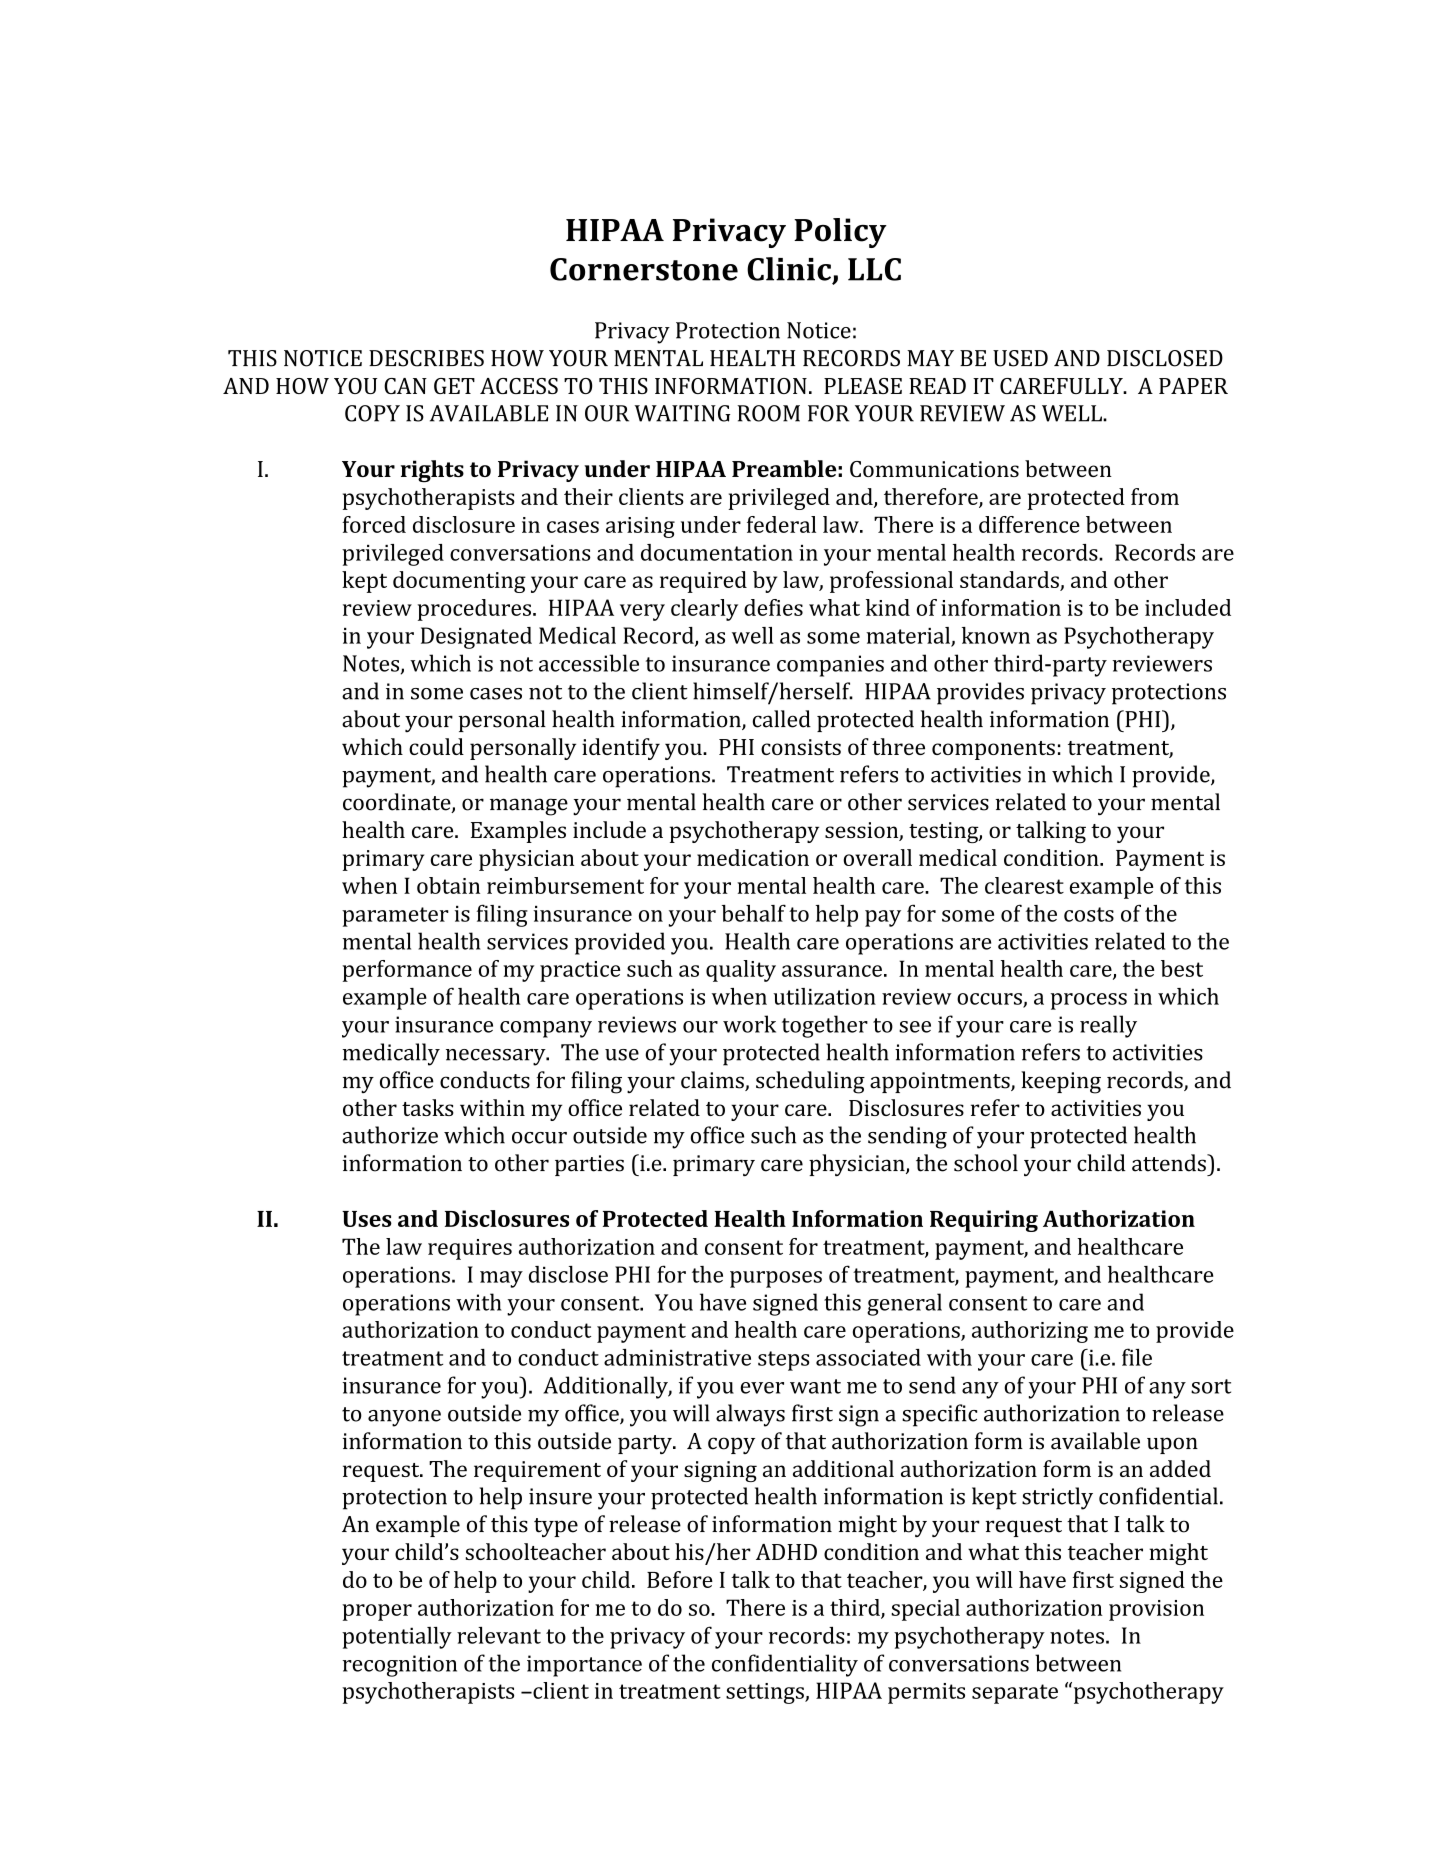 This screenshot has width=1450, height=1876. What do you see at coordinates (1020, 358) in the screenshot?
I see `USED` at bounding box center [1020, 358].
